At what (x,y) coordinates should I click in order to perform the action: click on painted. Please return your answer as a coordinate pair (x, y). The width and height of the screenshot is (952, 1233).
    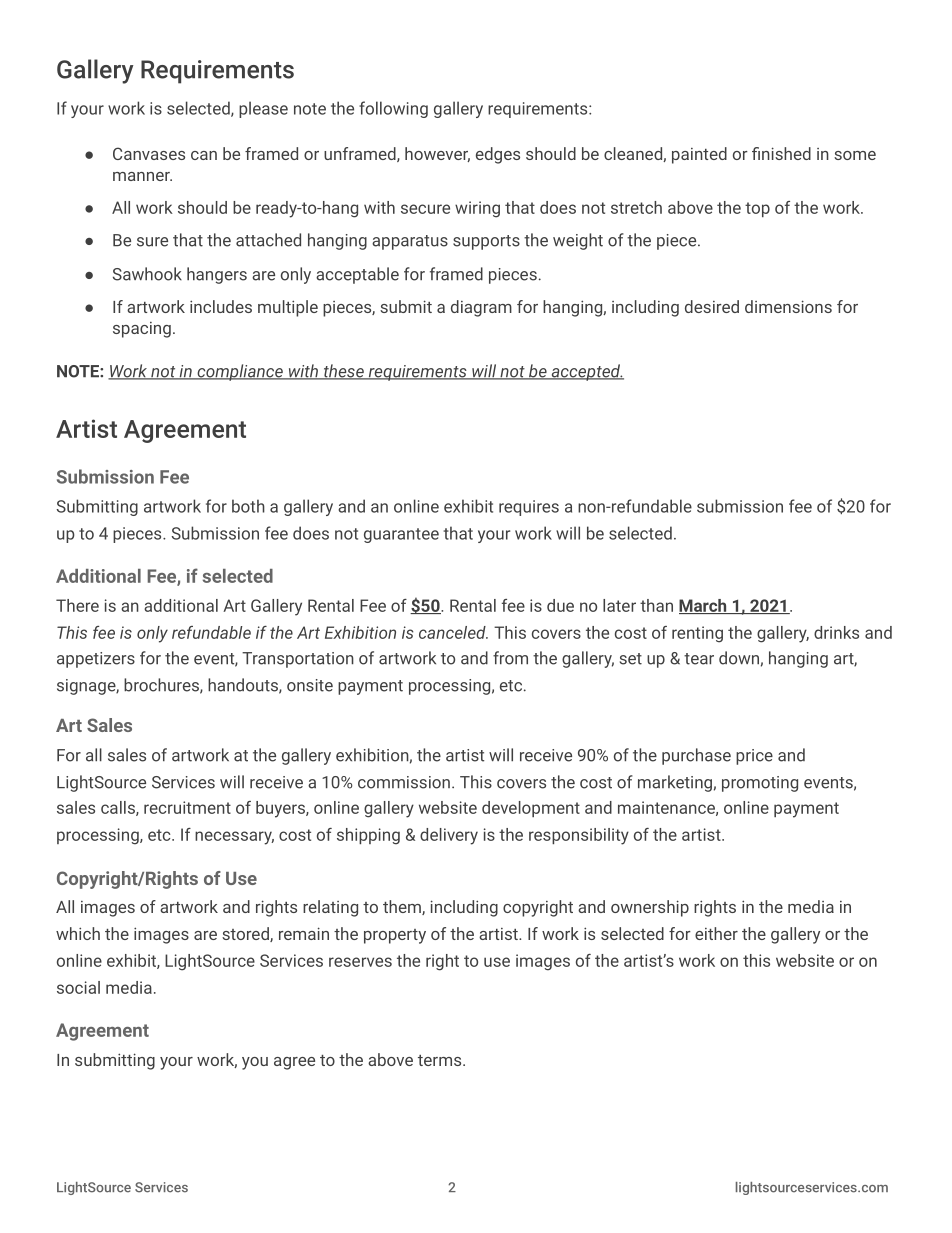
    Looking at the image, I should click on (699, 155).
